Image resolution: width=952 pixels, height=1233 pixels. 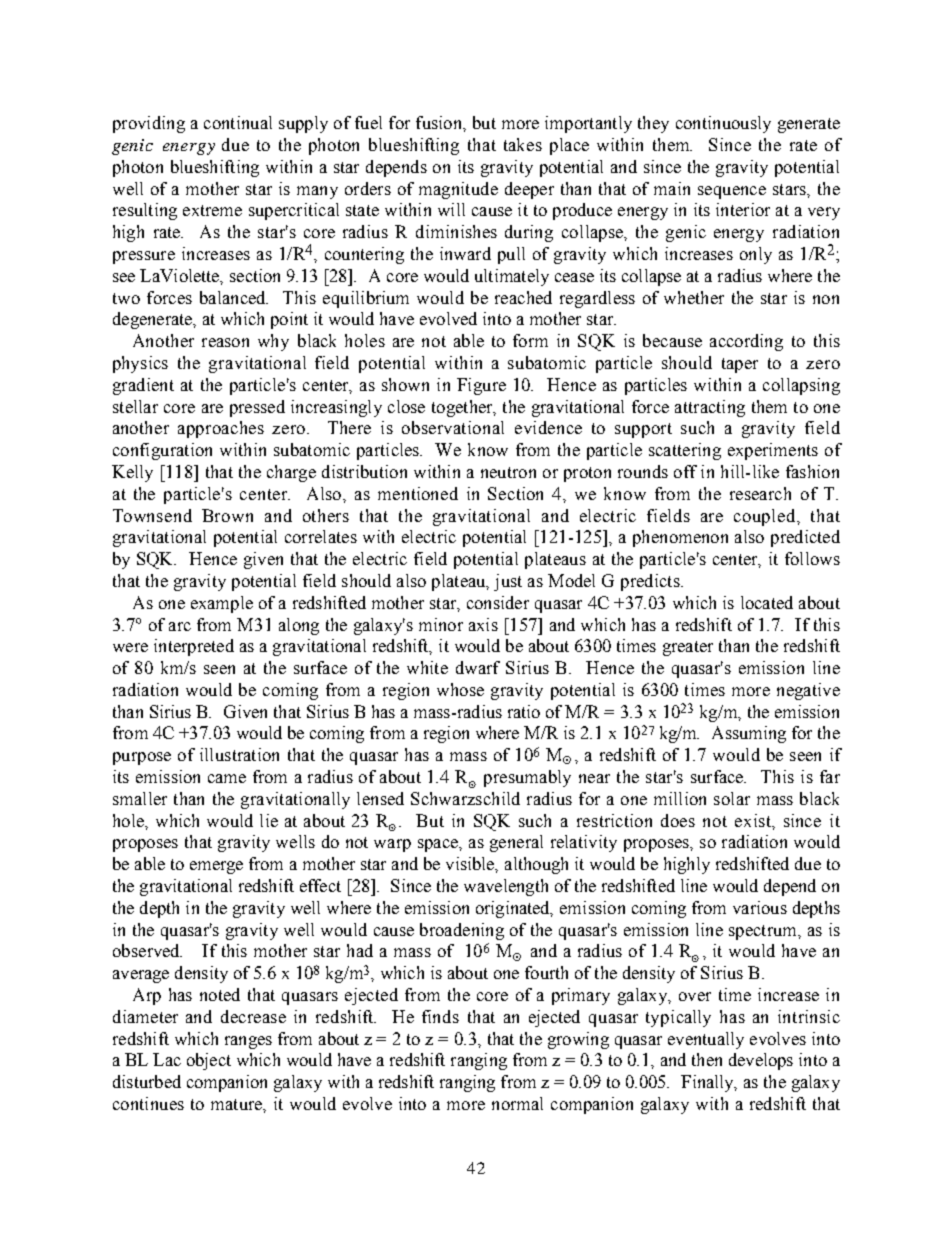 I want to click on object, so click(x=209, y=1061).
